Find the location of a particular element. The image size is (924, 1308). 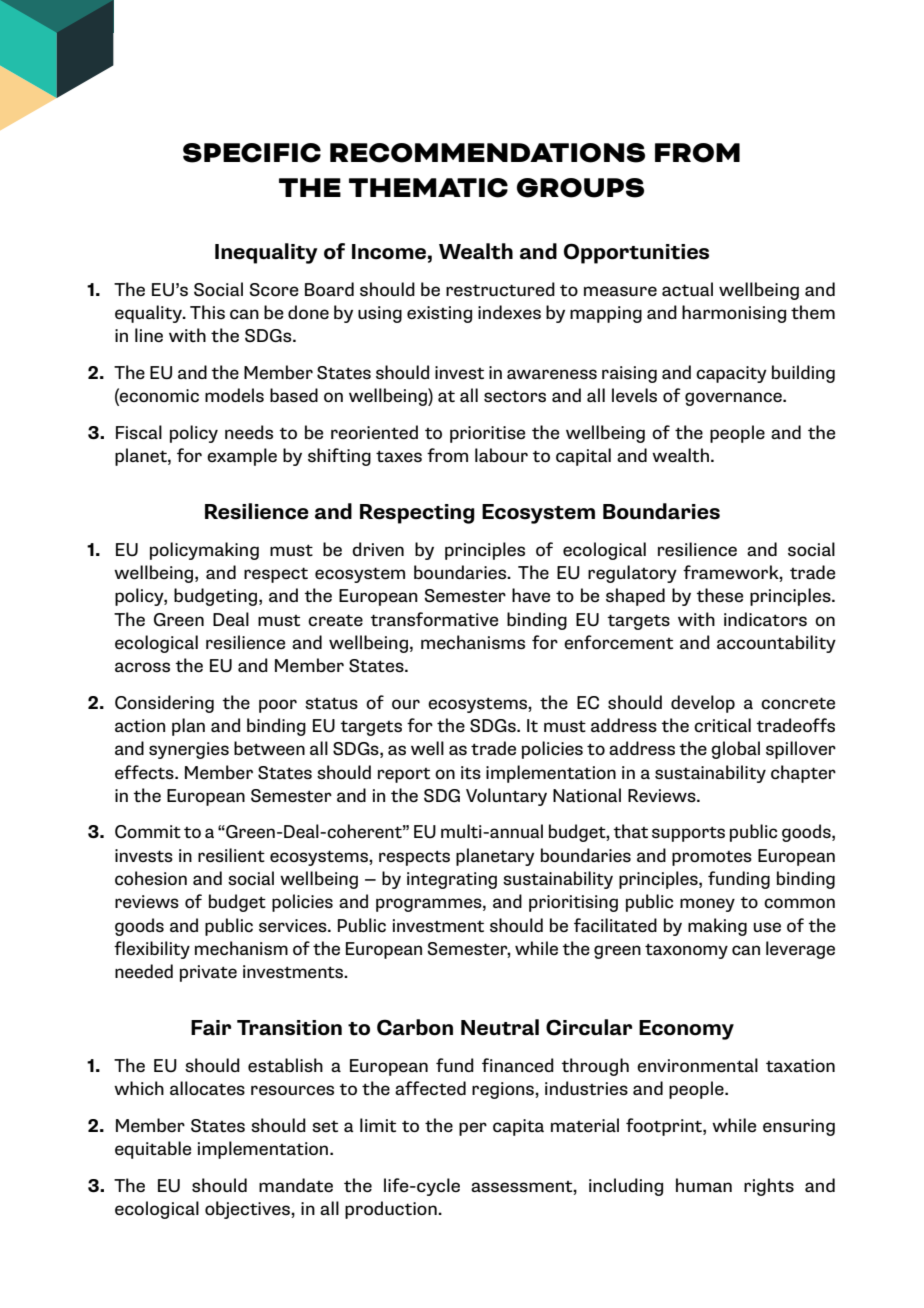

transformative is located at coordinates (434, 619).
